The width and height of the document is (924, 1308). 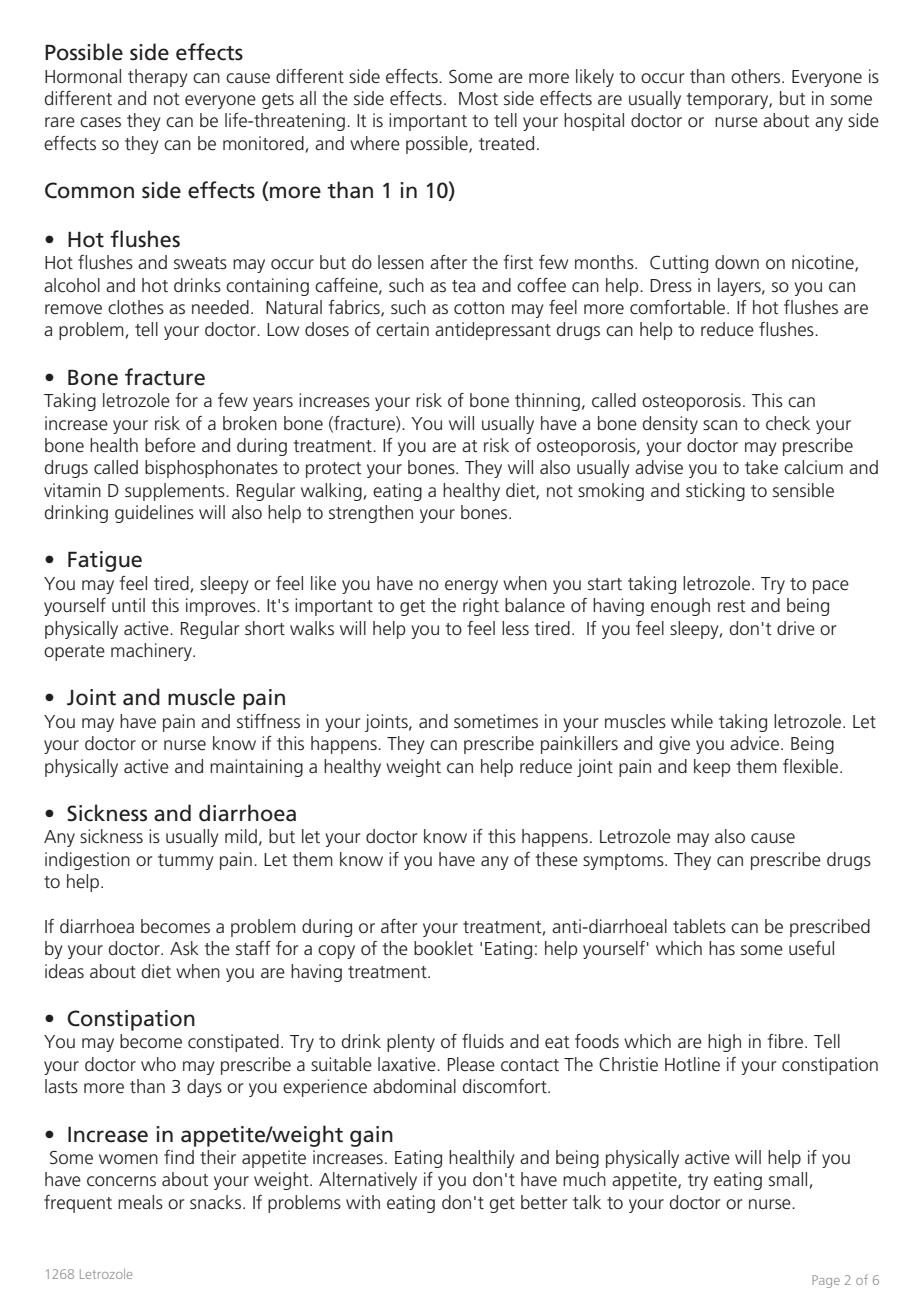 What do you see at coordinates (715, 492) in the document?
I see `sticking` at bounding box center [715, 492].
